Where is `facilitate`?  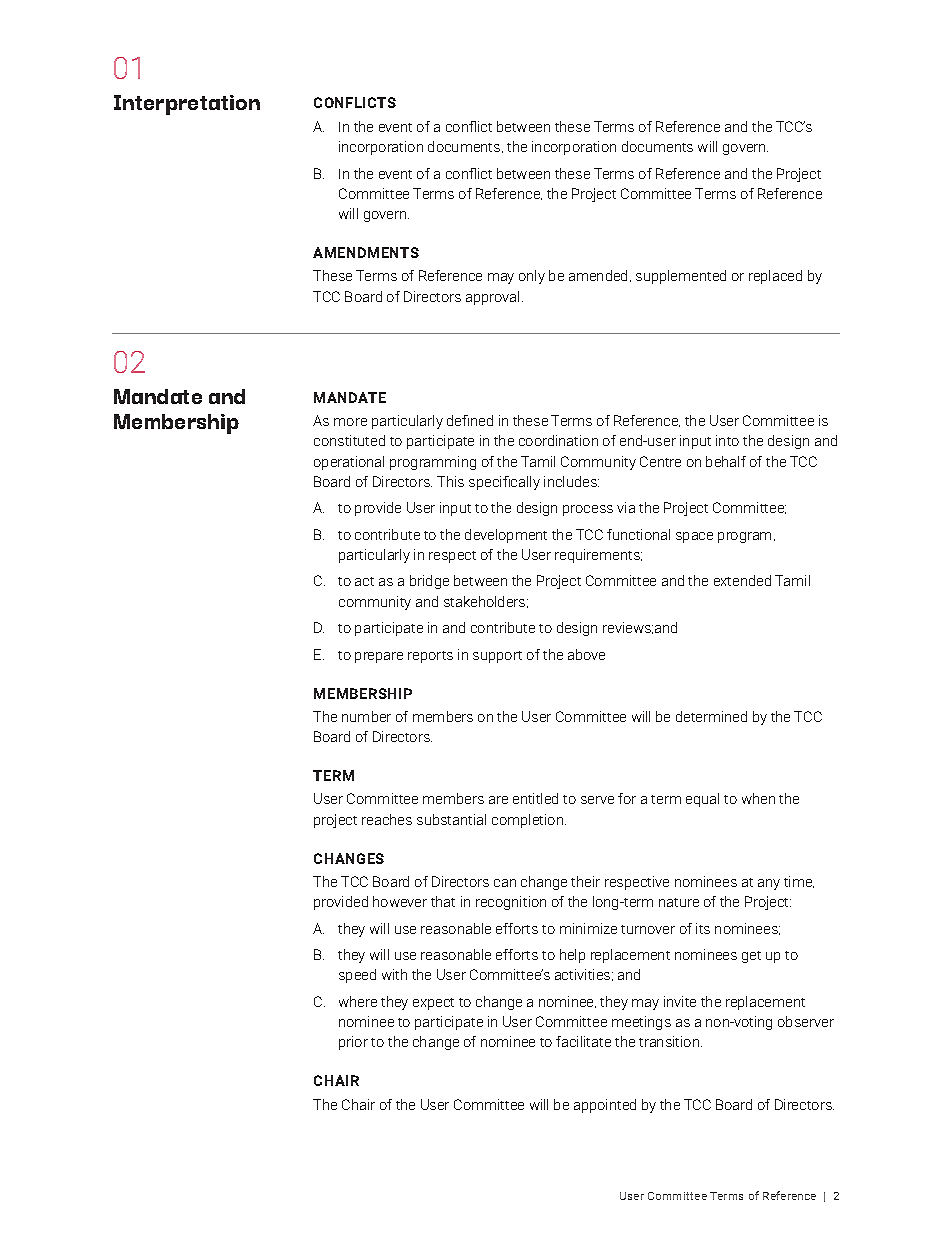 facilitate is located at coordinates (583, 1041).
